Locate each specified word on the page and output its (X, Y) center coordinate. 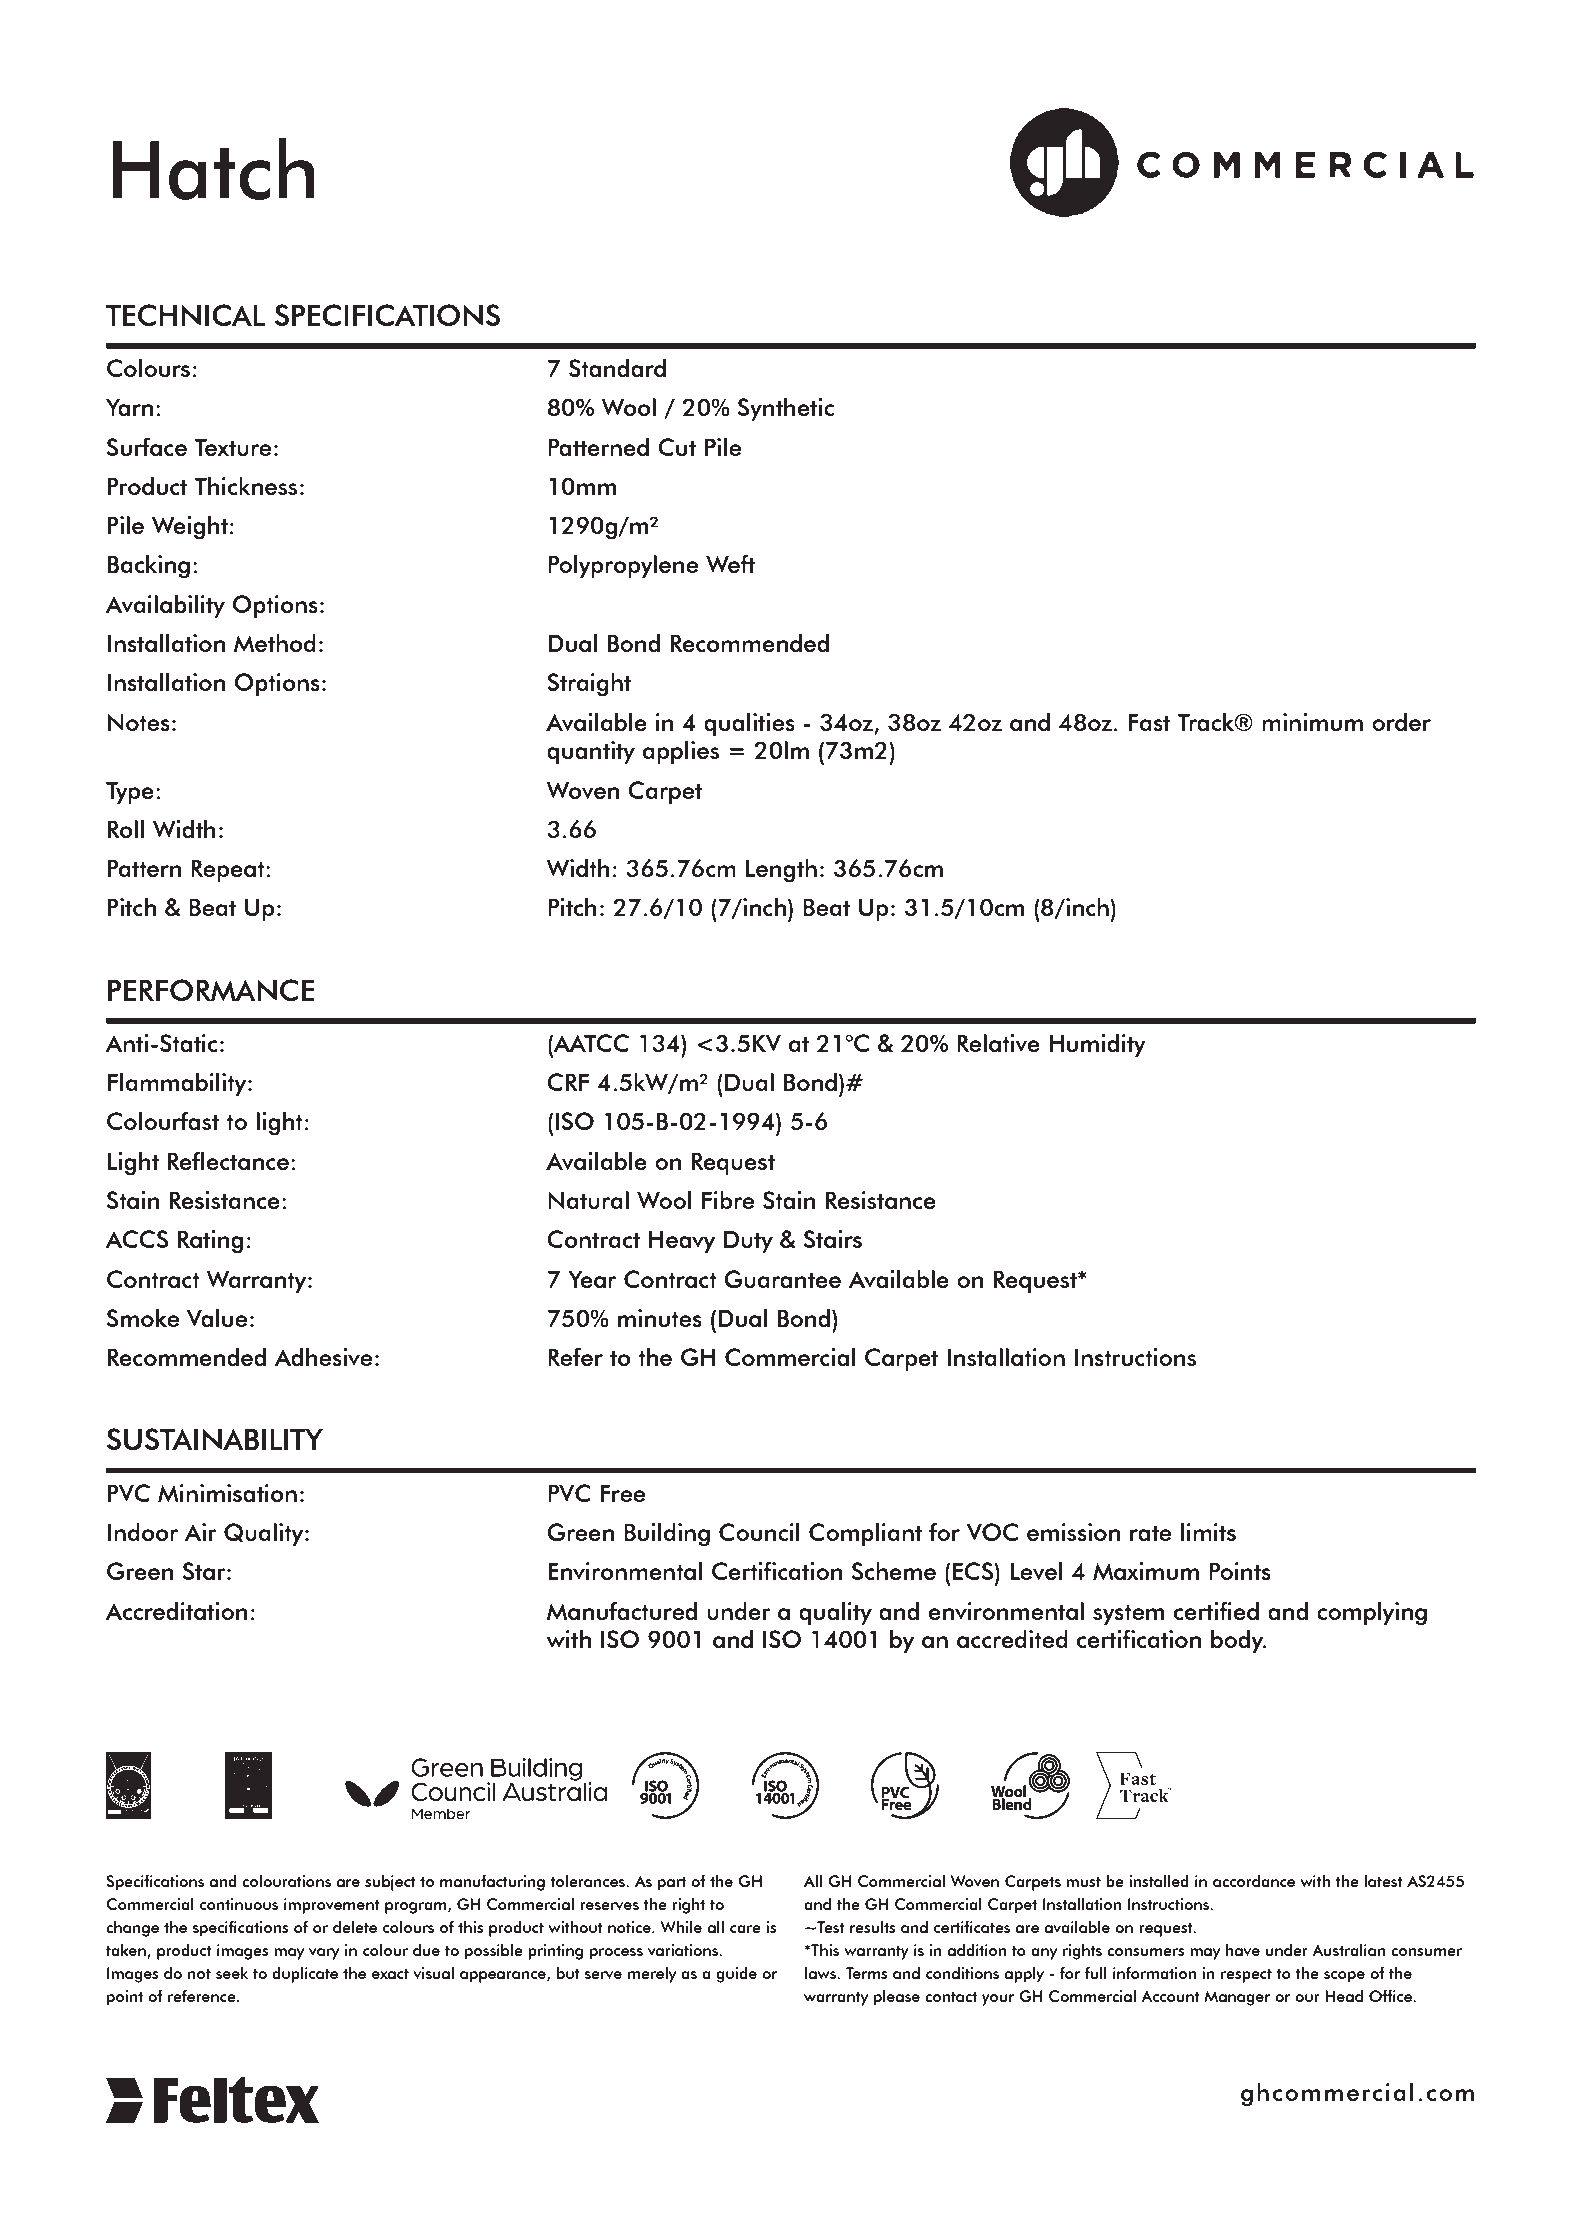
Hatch (213, 169)
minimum (1312, 722)
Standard (617, 368)
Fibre (728, 1200)
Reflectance (228, 1160)
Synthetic (786, 410)
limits (1208, 1532)
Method (275, 643)
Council (759, 1532)
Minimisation (227, 1493)
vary (324, 1954)
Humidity (1097, 1046)
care (745, 1929)
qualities (749, 725)
